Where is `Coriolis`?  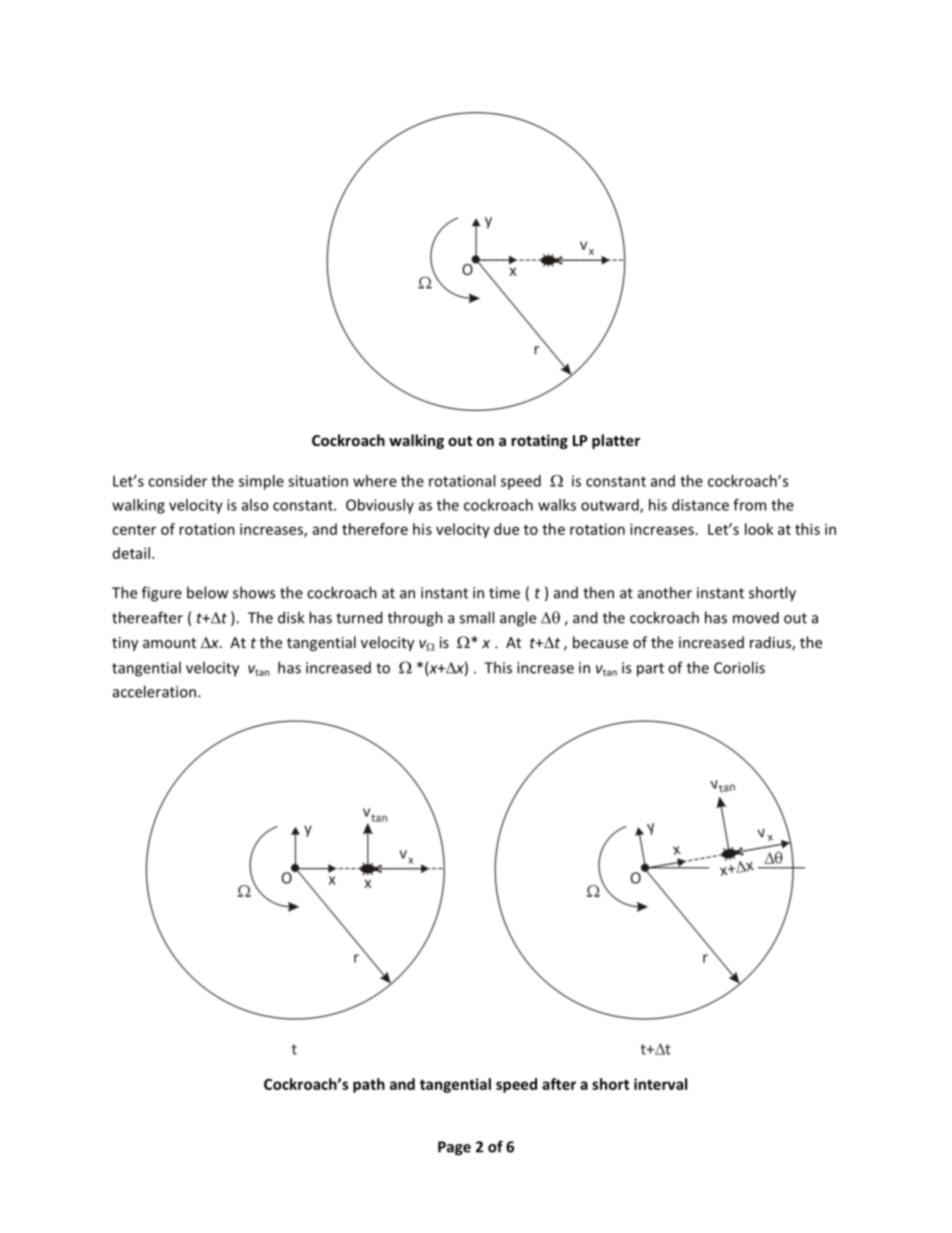
Coriolis is located at coordinates (739, 667).
